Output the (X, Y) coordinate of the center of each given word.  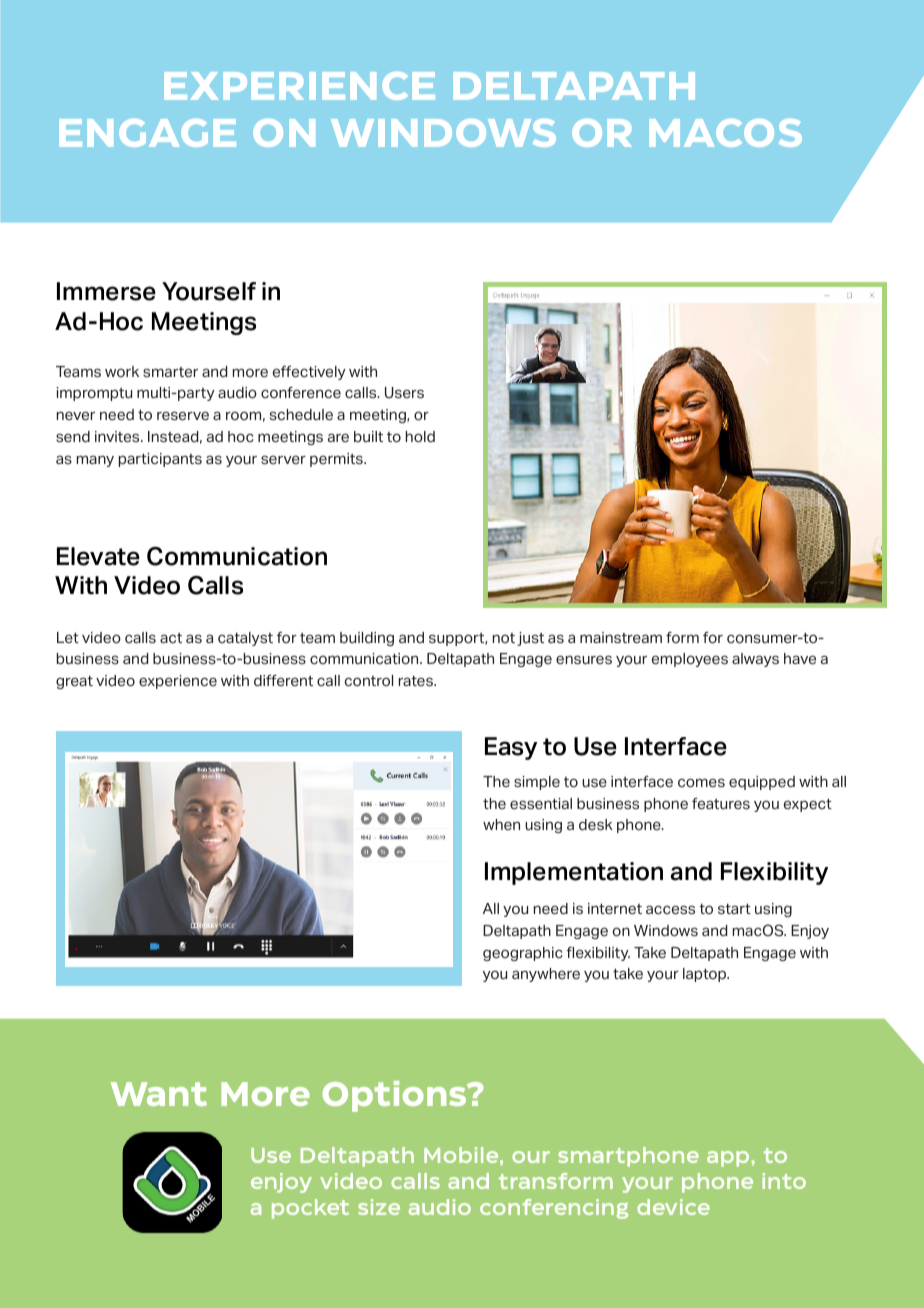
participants (160, 460)
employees (690, 660)
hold (420, 437)
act (171, 638)
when (501, 824)
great (74, 682)
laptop (706, 975)
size (379, 1207)
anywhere (546, 975)
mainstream (621, 638)
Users (404, 393)
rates (417, 681)
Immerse (106, 291)
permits (337, 460)
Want (159, 1094)
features (721, 804)
